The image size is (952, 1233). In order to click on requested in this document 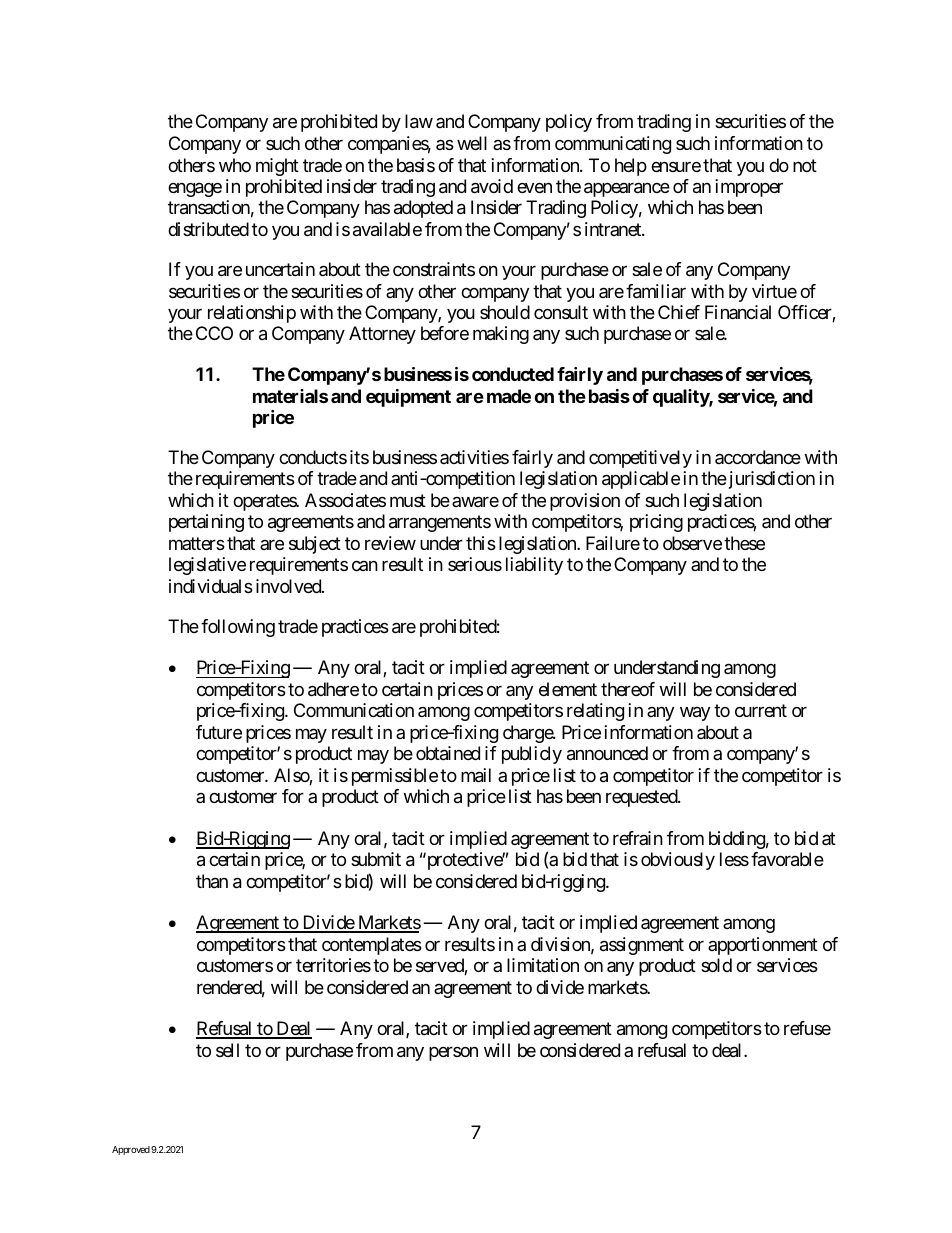, I will do `click(642, 798)`.
